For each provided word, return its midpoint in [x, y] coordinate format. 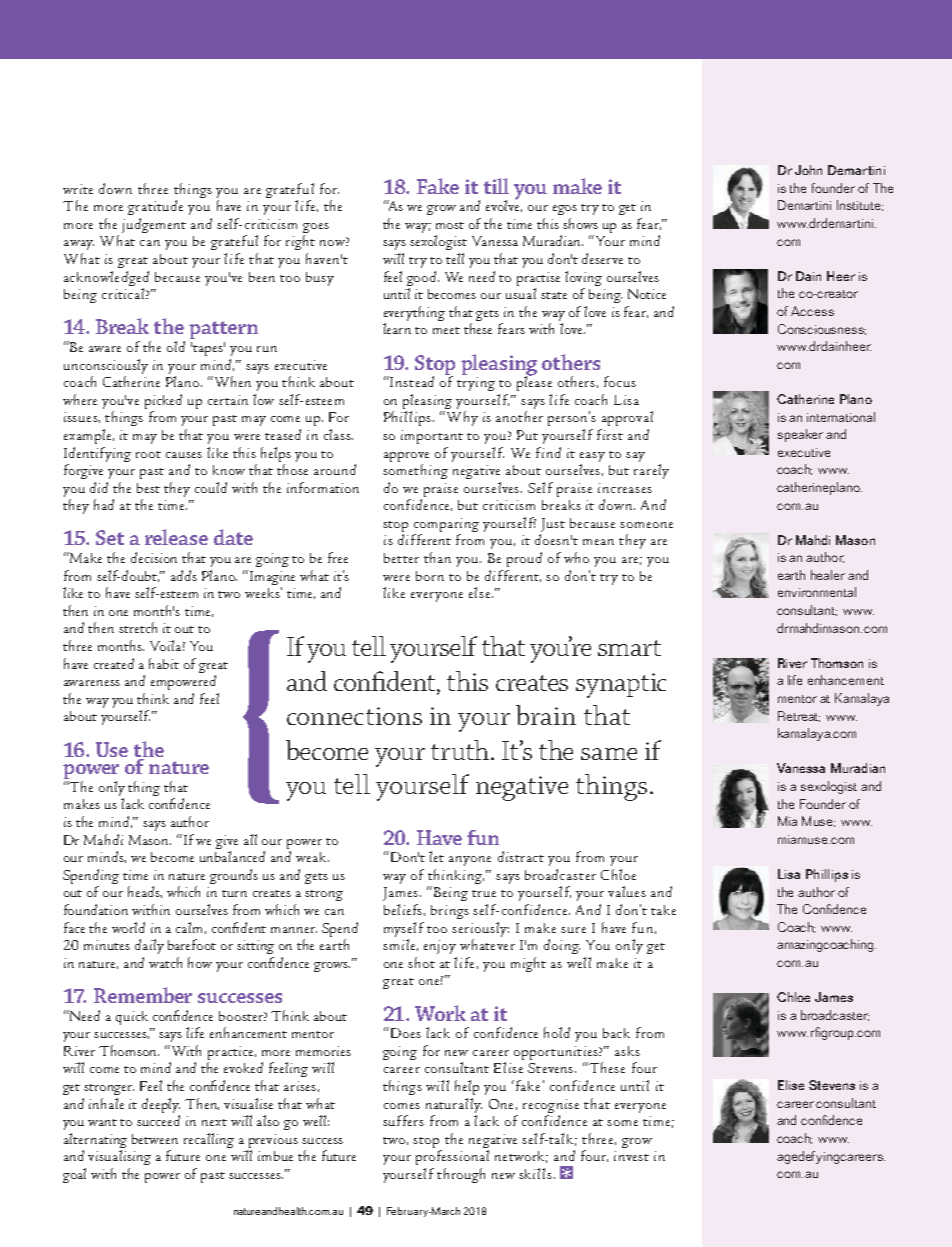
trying [476, 384]
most [450, 225]
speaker [800, 435]
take [663, 910]
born [430, 576]
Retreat [799, 716]
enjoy [440, 947]
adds [184, 575]
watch [165, 962]
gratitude [155, 207]
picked [163, 403]
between [155, 1139]
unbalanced [232, 856]
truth [461, 750]
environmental [817, 592]
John [808, 170]
